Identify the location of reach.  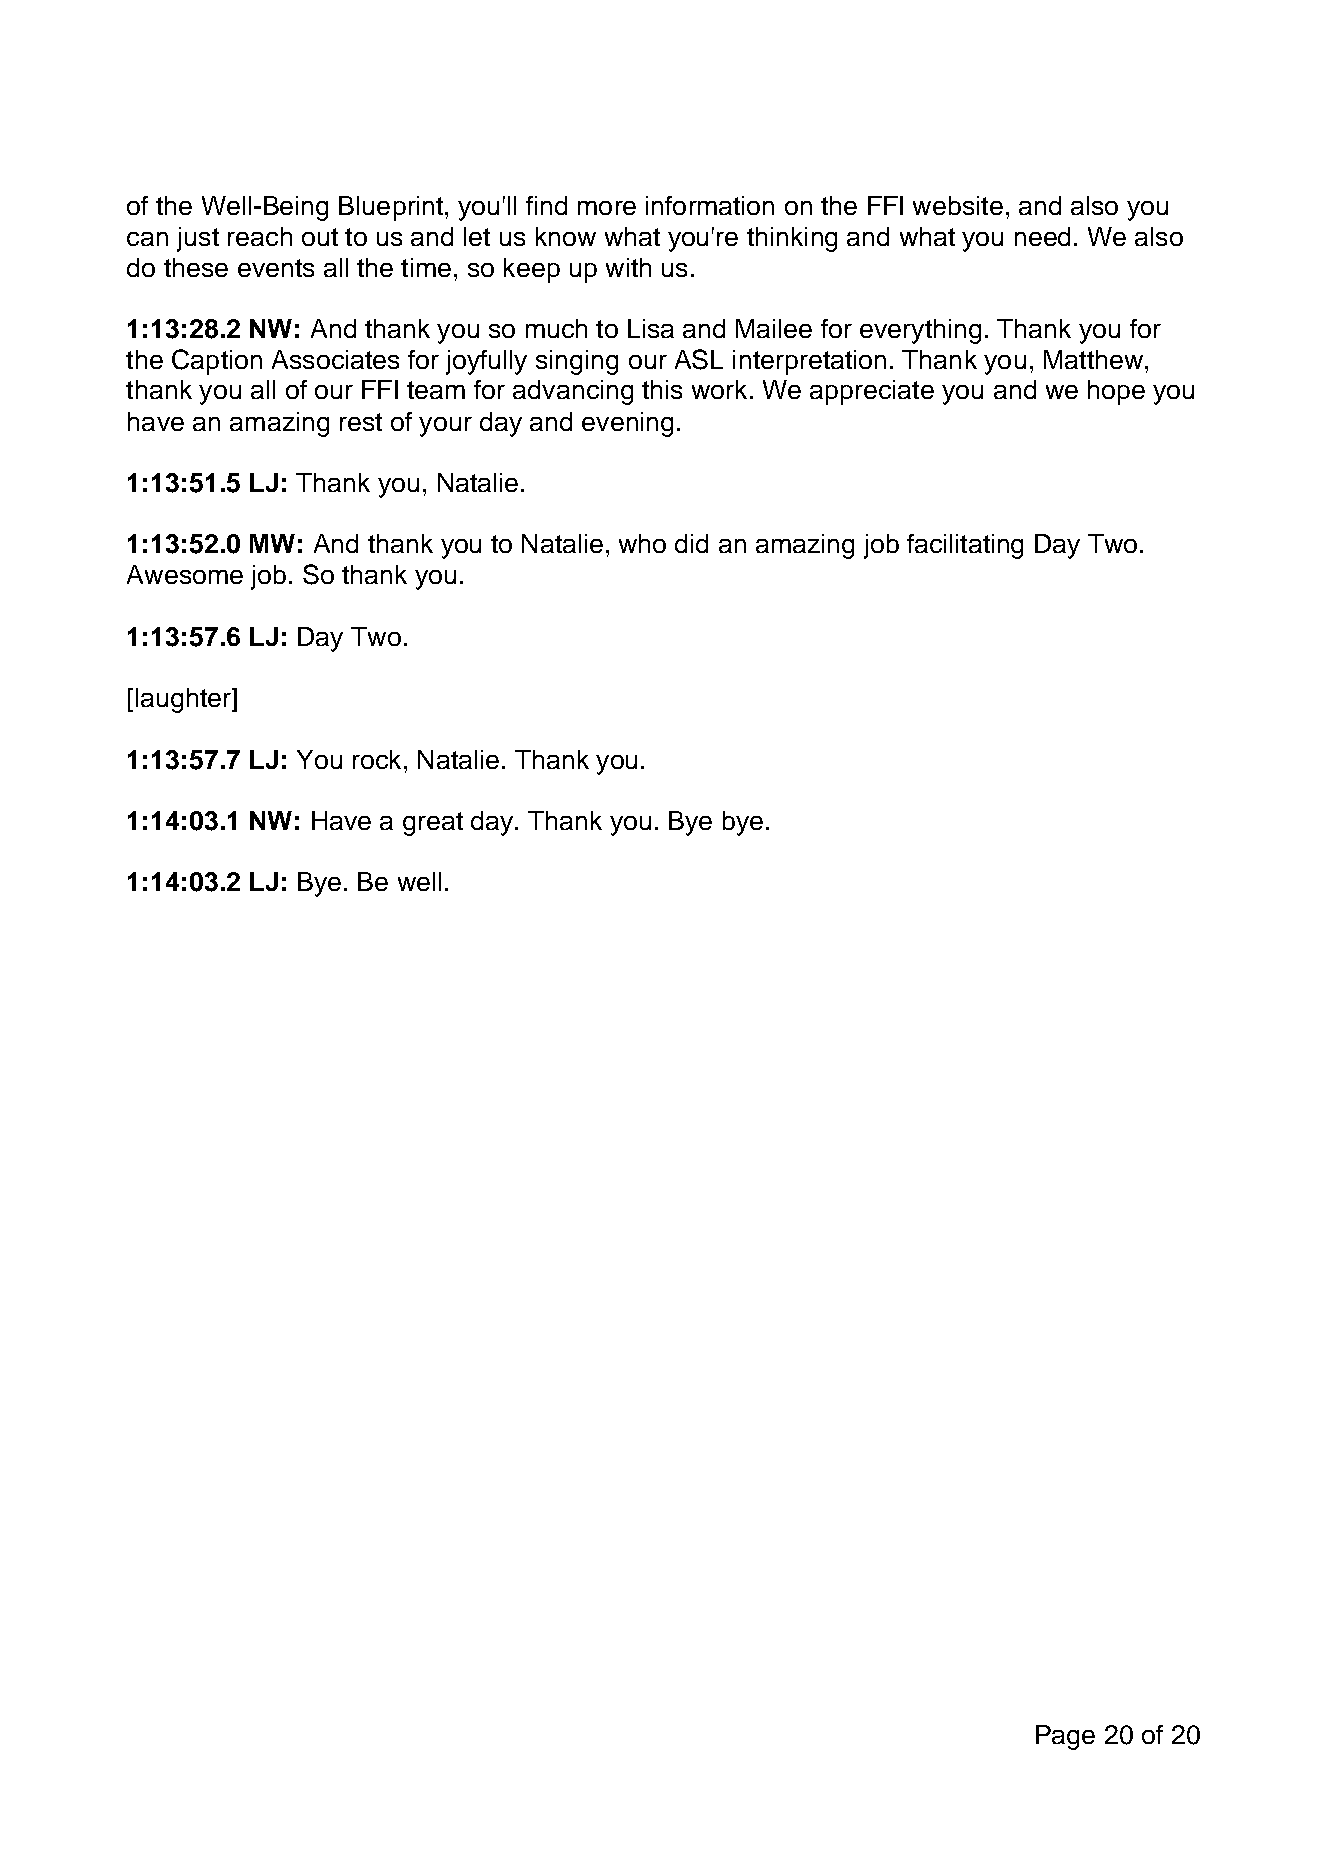
(260, 236).
